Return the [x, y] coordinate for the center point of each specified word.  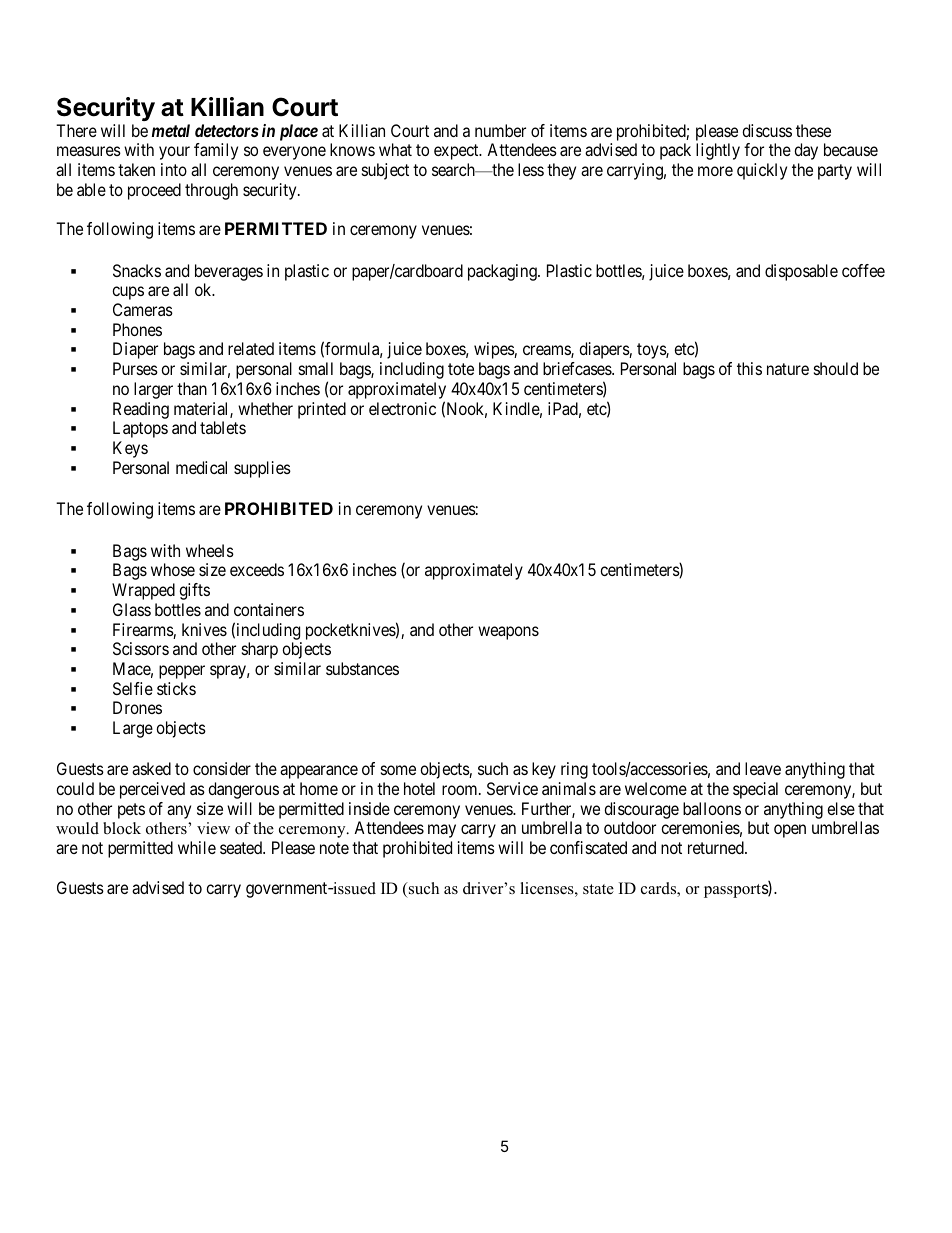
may [442, 831]
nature [788, 369]
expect [457, 152]
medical [201, 467]
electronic [402, 408]
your [174, 153]
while [197, 847]
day [806, 151]
